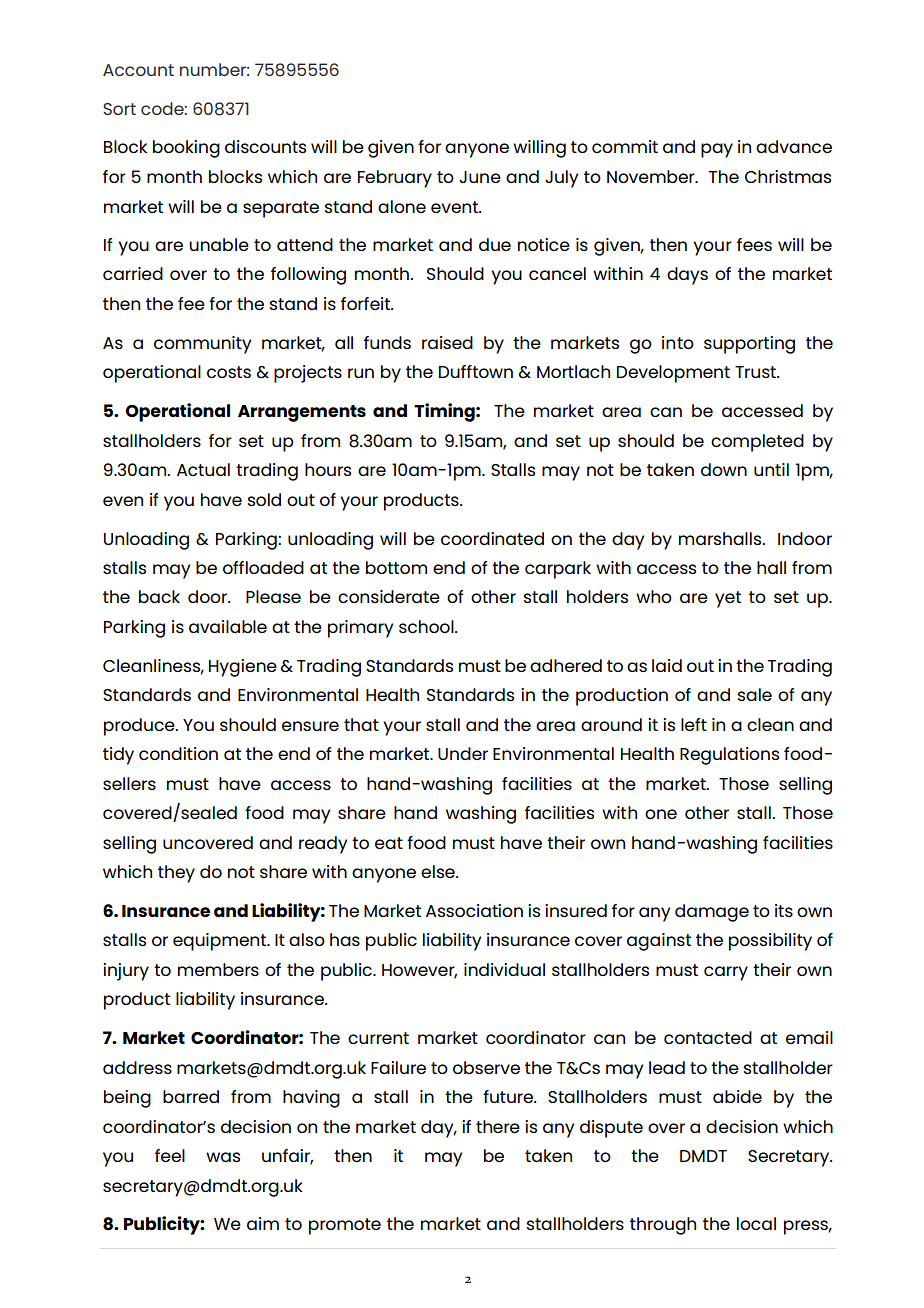  What do you see at coordinates (170, 1155) in the screenshot?
I see `feel` at bounding box center [170, 1155].
